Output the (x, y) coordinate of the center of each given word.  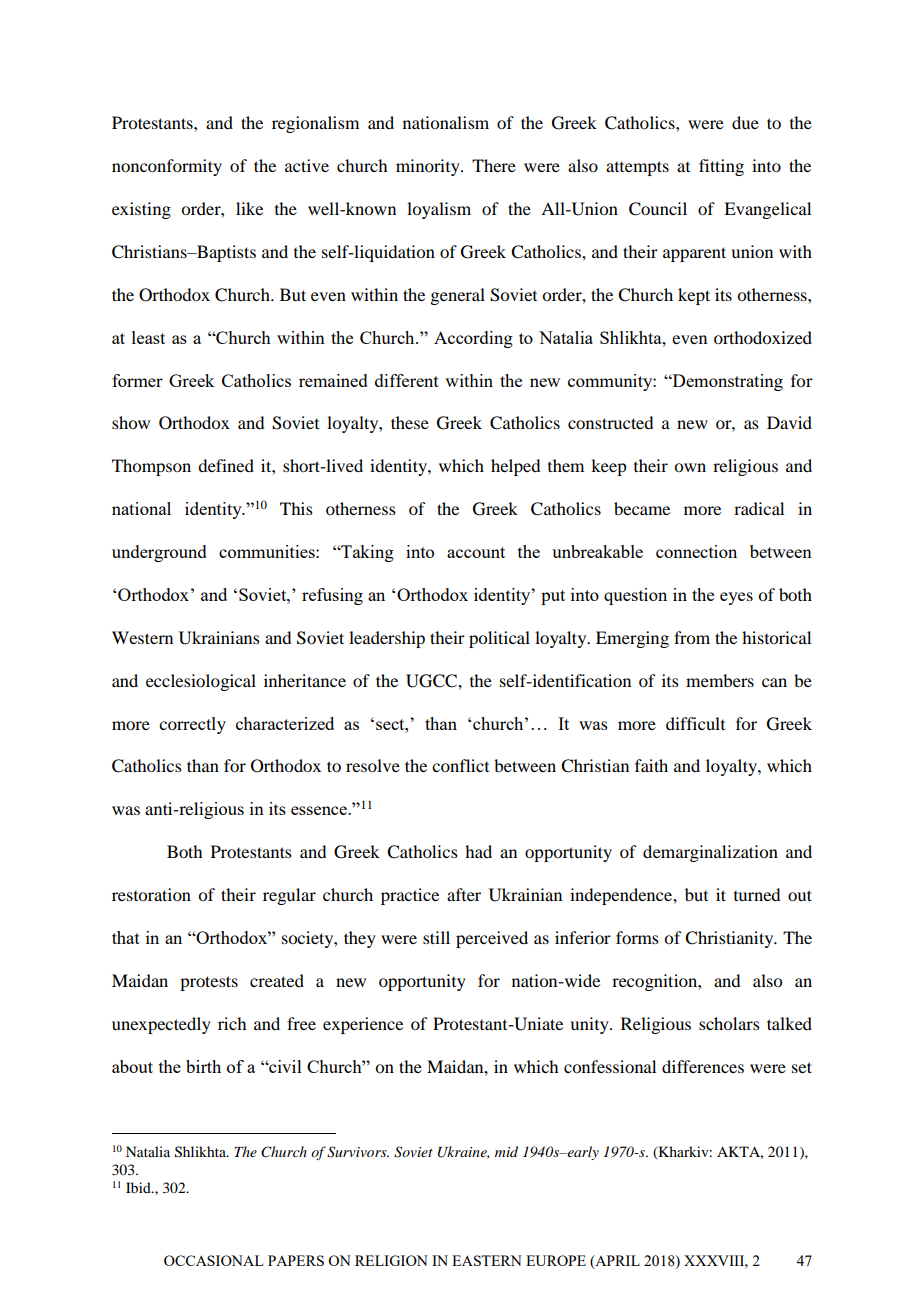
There (494, 165)
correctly (192, 725)
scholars (729, 1023)
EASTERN (487, 1260)
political (499, 639)
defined (226, 465)
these (410, 422)
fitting (721, 167)
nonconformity (167, 167)
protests (209, 983)
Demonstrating (726, 382)
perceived (492, 939)
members (720, 680)
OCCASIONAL (214, 1260)
